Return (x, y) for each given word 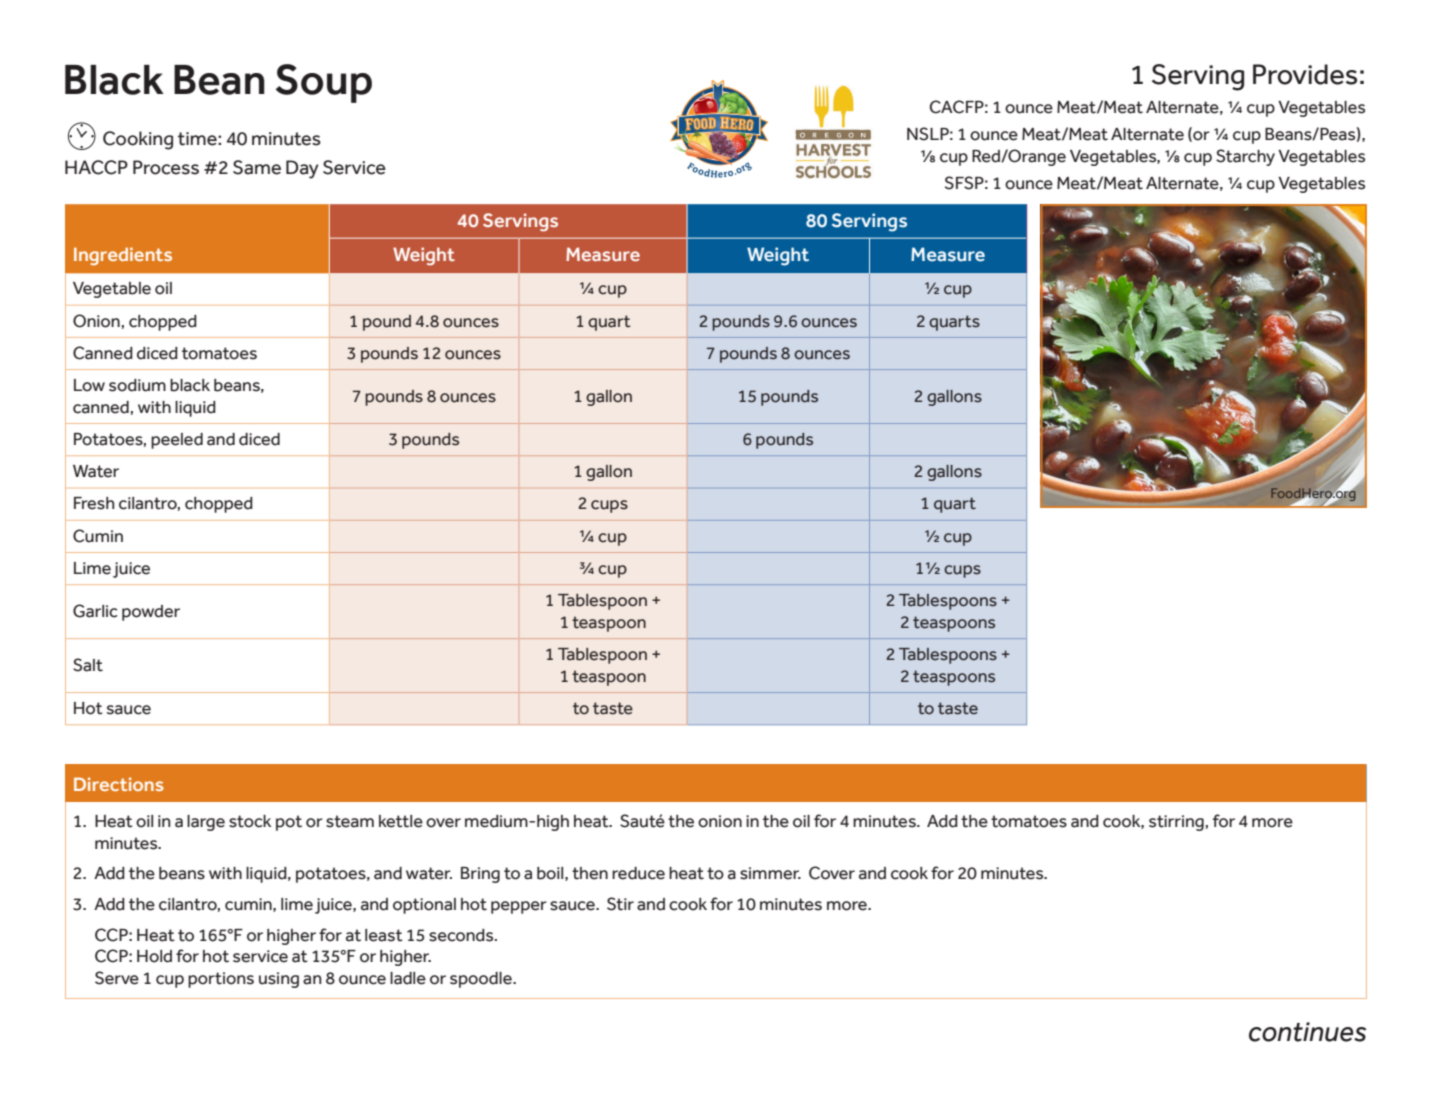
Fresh (94, 503)
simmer (770, 873)
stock (250, 821)
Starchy (1245, 157)
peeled (177, 441)
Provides (1305, 74)
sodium (137, 385)
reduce (638, 873)
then (590, 873)
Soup (324, 83)
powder (151, 613)
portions (221, 980)
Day (302, 169)
